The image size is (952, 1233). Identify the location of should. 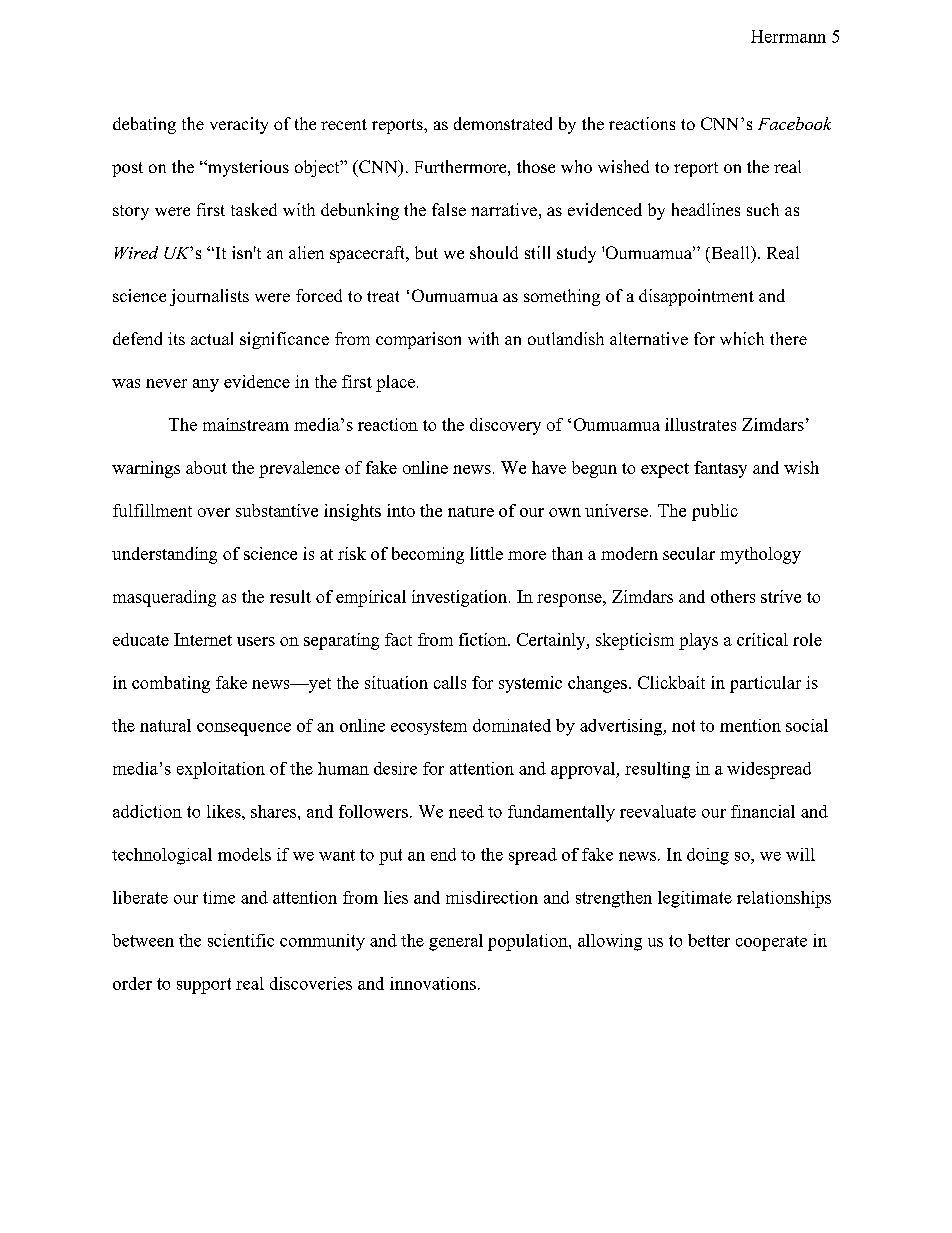
(494, 252).
